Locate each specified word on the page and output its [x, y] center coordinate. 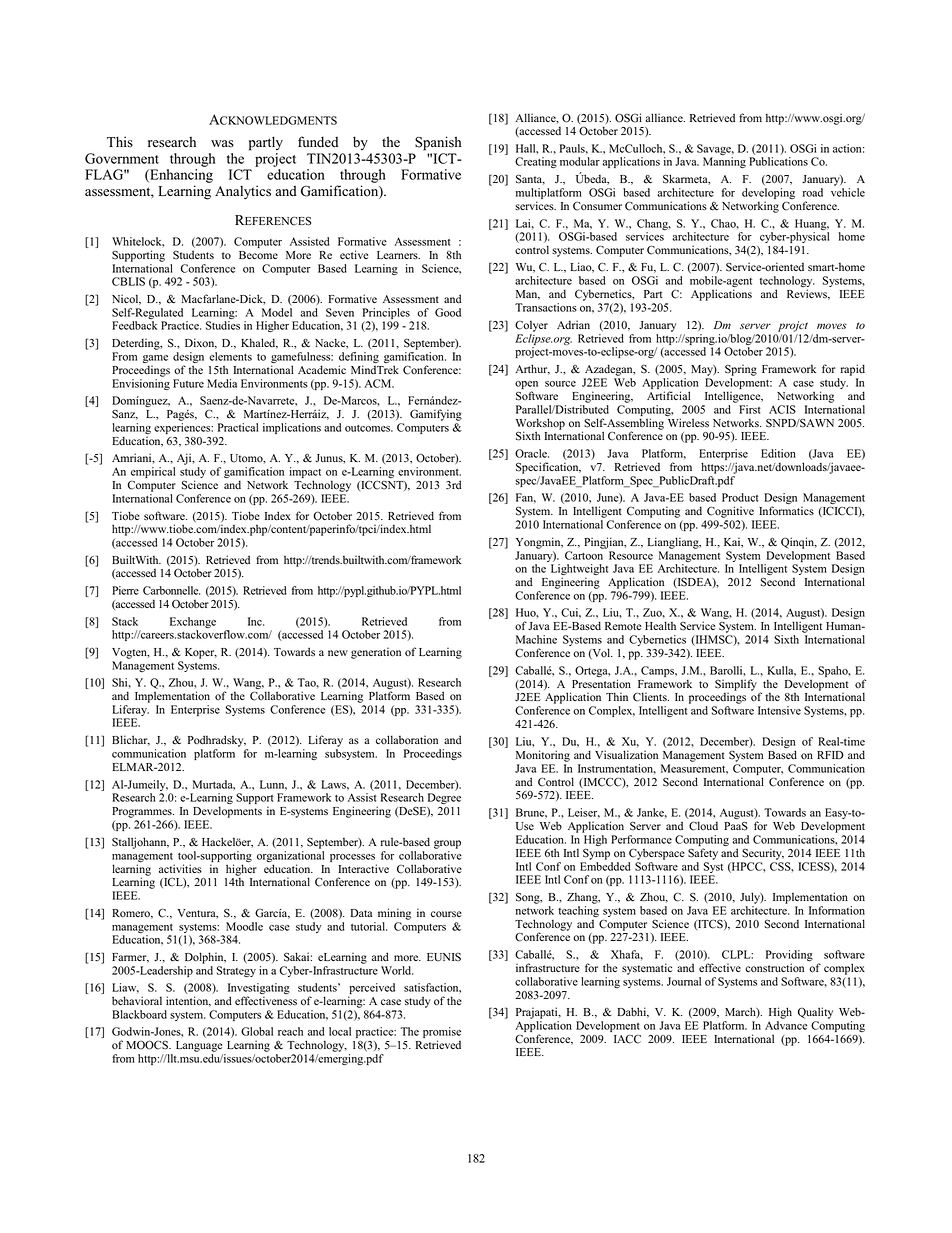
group [447, 844]
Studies [223, 325]
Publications [778, 161]
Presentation [601, 683]
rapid [853, 370]
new [338, 653]
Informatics [786, 511]
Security [763, 854]
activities [180, 868]
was [222, 144]
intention [188, 1001]
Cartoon [584, 555]
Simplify [736, 686]
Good [448, 312]
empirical [153, 472]
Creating [536, 162]
